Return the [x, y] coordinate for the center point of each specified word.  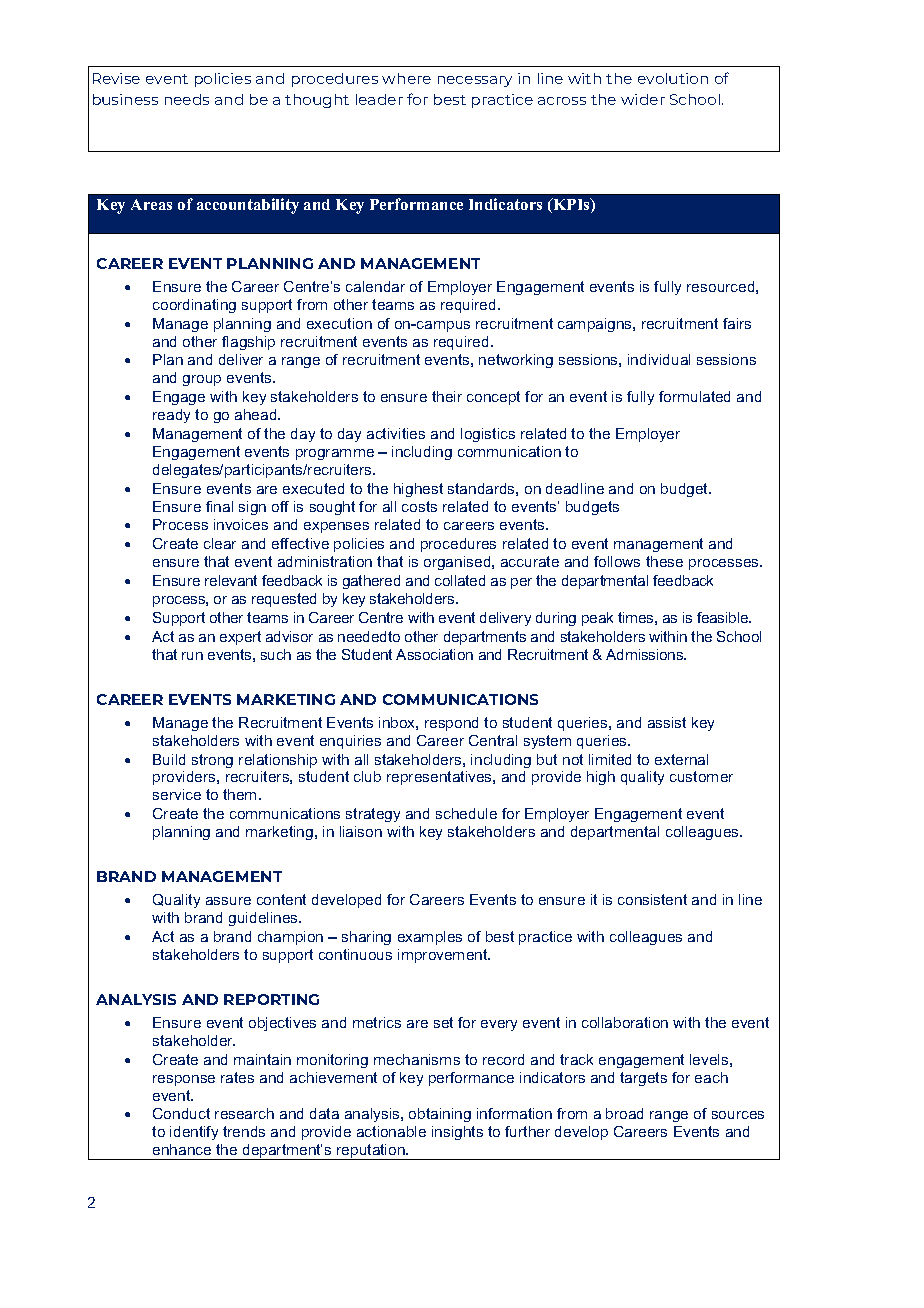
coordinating [194, 306]
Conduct [181, 1113]
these [664, 561]
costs [419, 506]
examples [430, 938]
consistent [652, 899]
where [406, 78]
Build [169, 759]
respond [451, 724]
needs [187, 99]
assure [228, 901]
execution [339, 323]
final [219, 506]
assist [667, 722]
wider [643, 99]
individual [659, 359]
